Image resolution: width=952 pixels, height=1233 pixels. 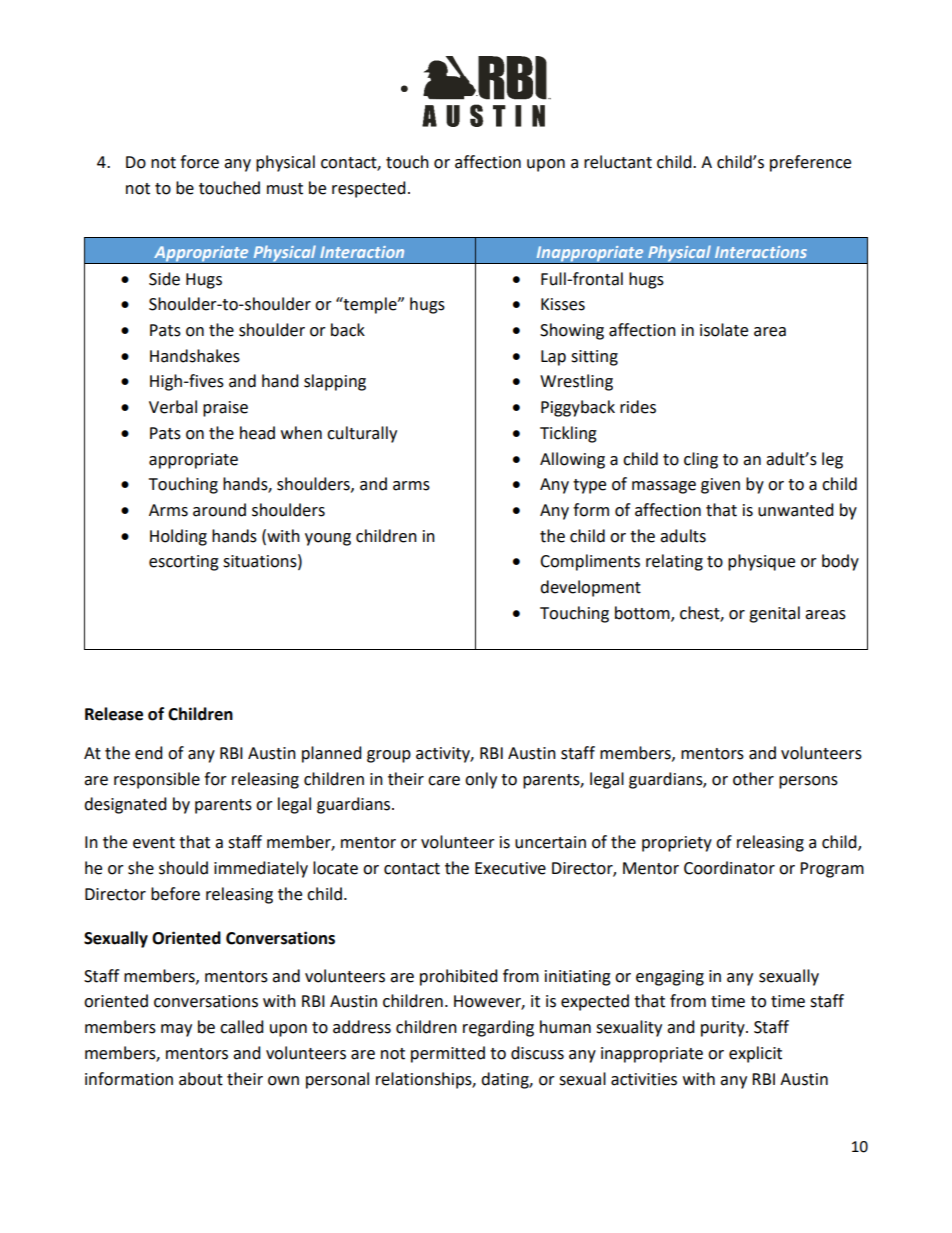 What do you see at coordinates (184, 563) in the page?
I see `escorting` at bounding box center [184, 563].
